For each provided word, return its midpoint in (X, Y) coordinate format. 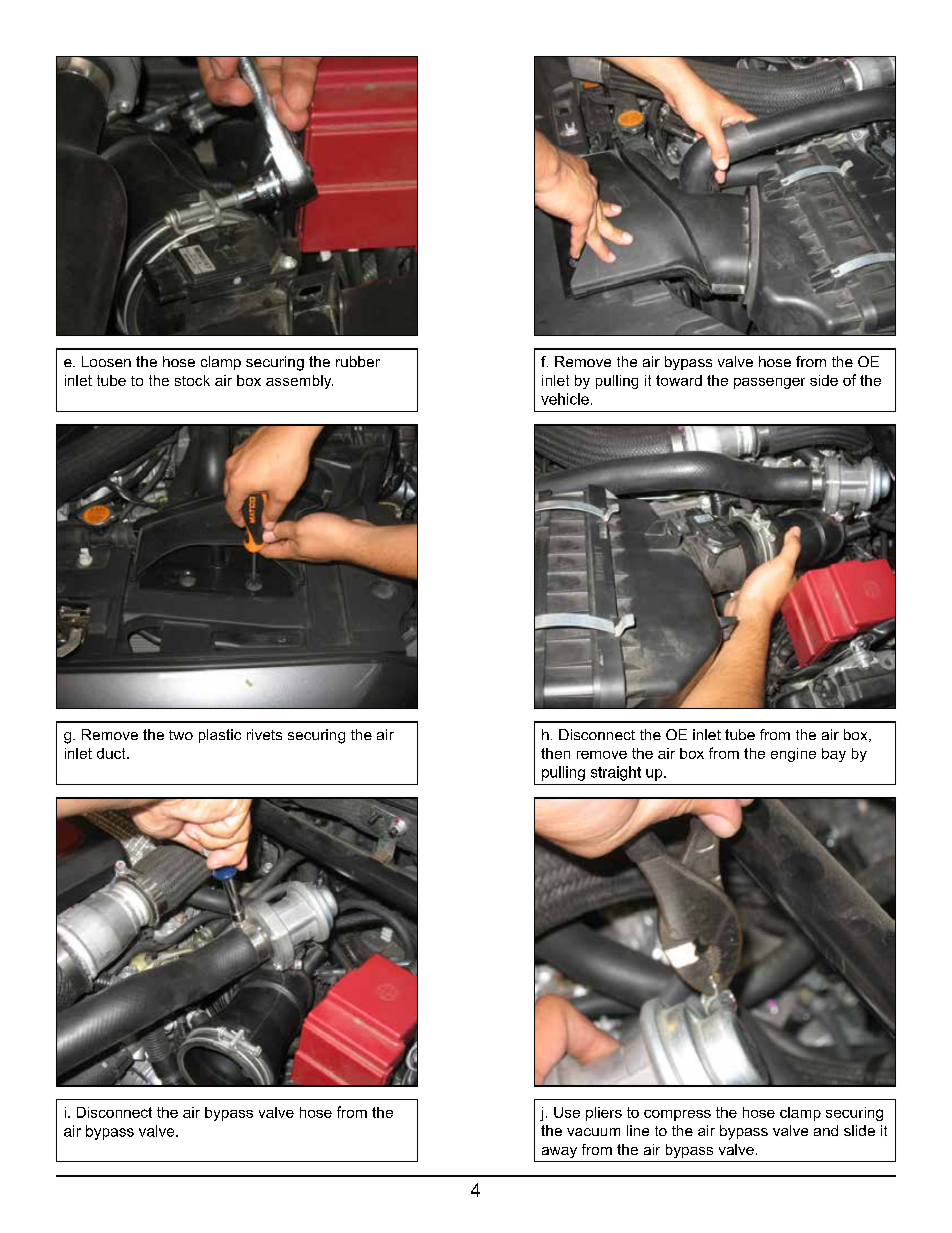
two (181, 735)
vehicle (565, 399)
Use (567, 1112)
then (555, 753)
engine (793, 755)
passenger (769, 383)
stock (192, 380)
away (559, 1152)
